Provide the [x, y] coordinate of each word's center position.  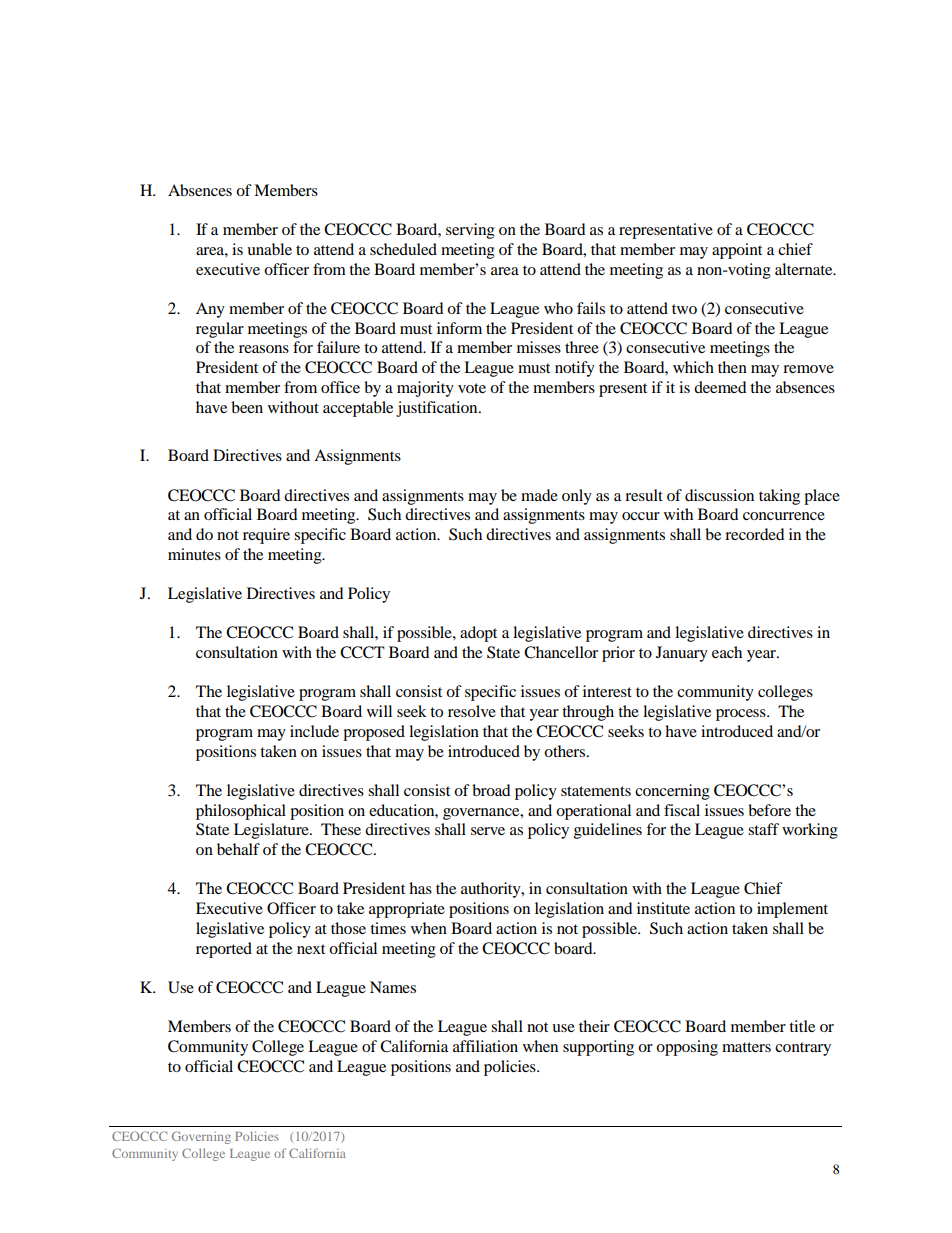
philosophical [241, 812]
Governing [201, 1137]
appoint [737, 251]
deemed [720, 387]
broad [491, 790]
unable [269, 249]
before [769, 810]
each [727, 652]
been [247, 407]
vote [472, 388]
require [266, 536]
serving [470, 231]
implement [792, 910]
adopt [478, 634]
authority [492, 890]
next [311, 949]
